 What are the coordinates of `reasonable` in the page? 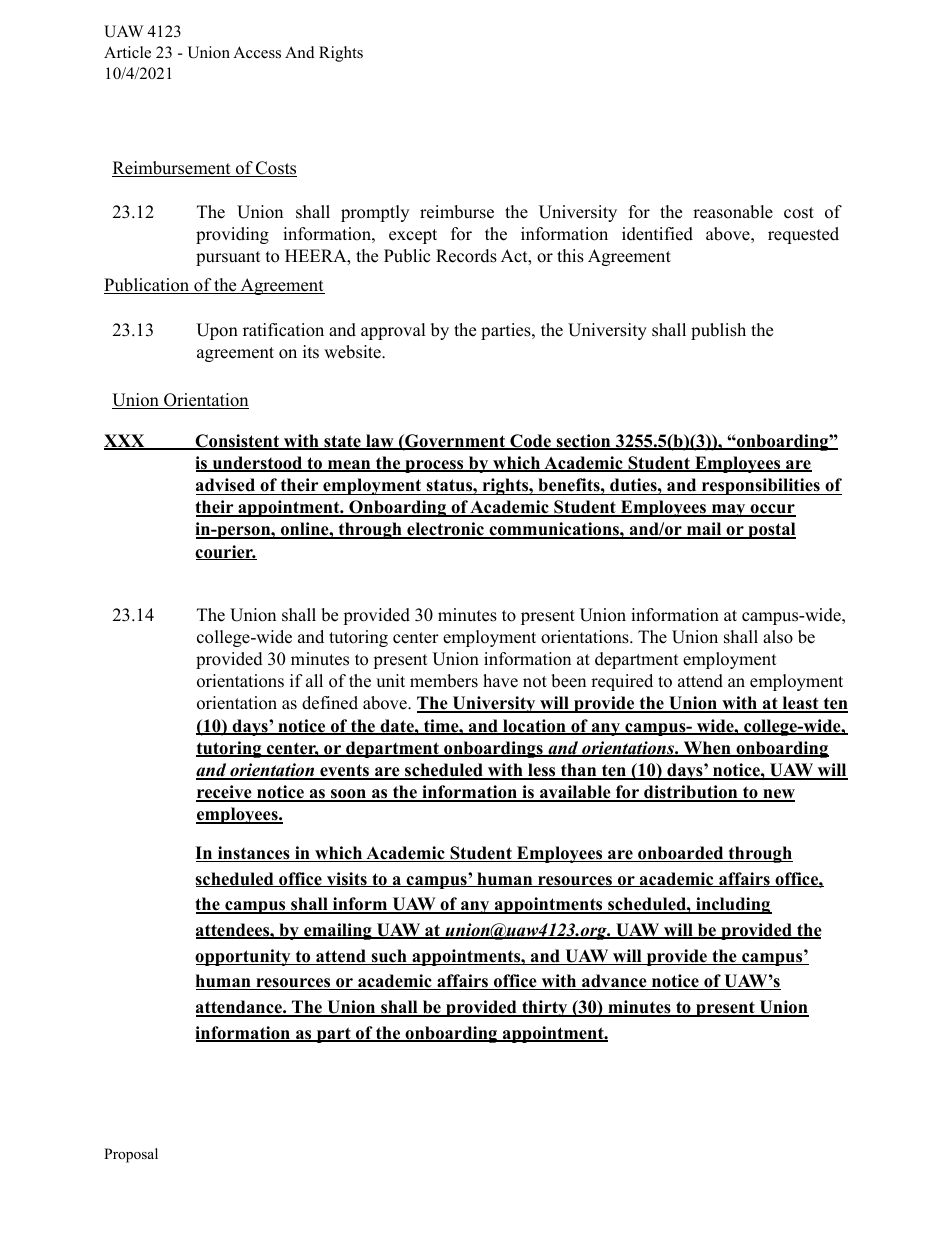 It's located at (733, 212).
